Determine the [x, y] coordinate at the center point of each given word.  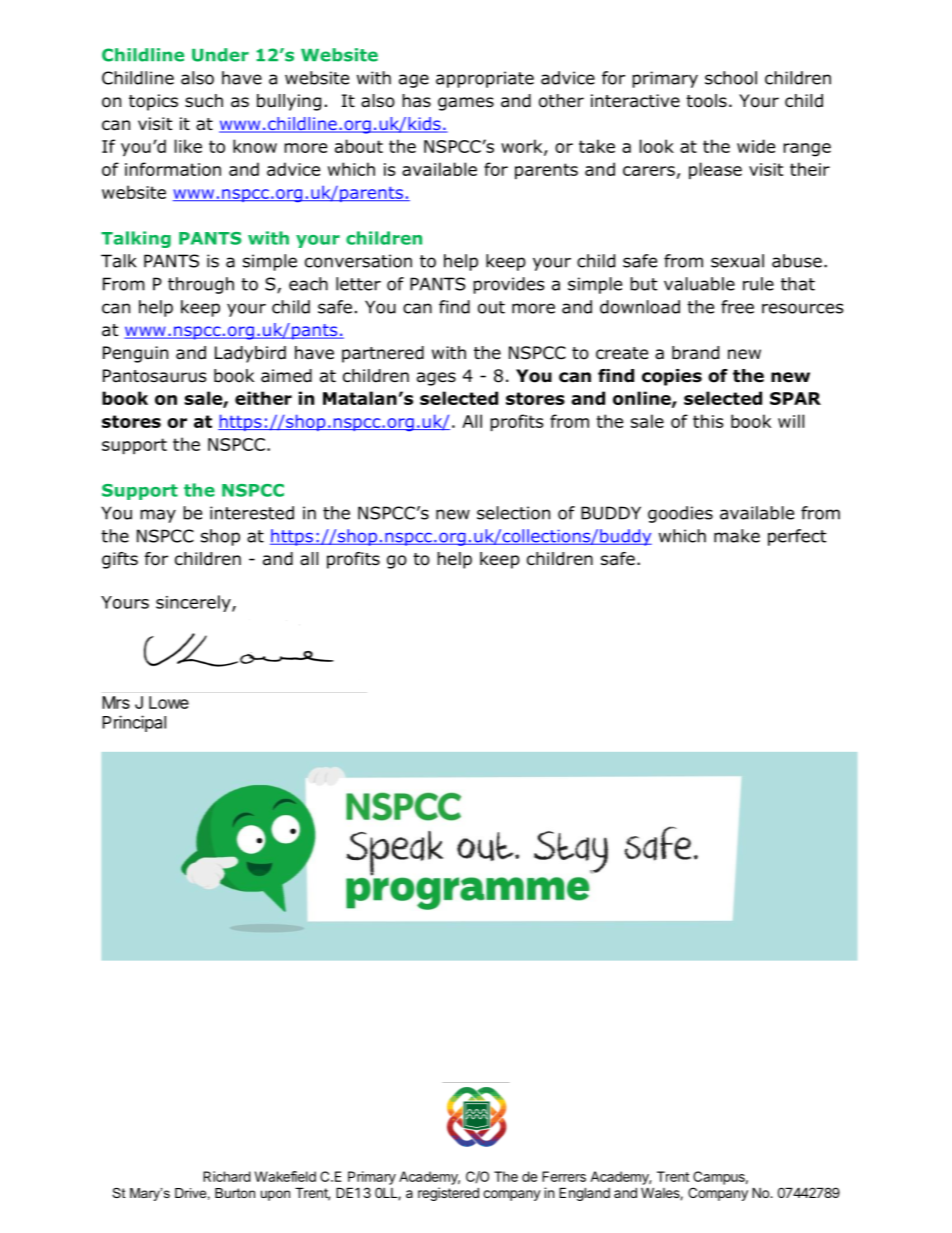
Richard [227, 1176]
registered [448, 1194]
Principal [134, 723]
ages [436, 379]
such [204, 101]
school [731, 78]
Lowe [169, 702]
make [737, 536]
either [263, 398]
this [708, 421]
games [466, 104]
